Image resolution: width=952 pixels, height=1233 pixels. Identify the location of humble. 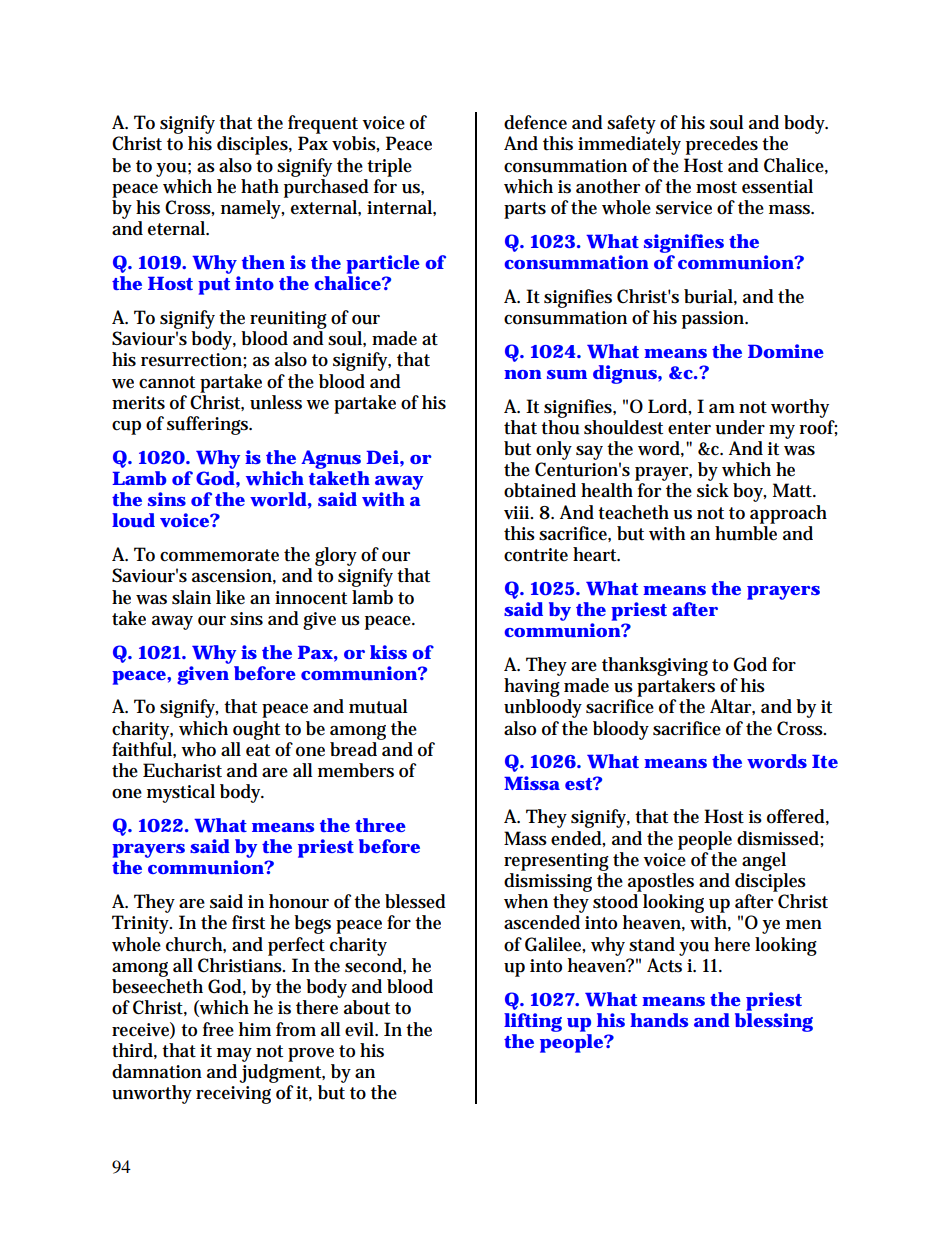
(746, 533).
